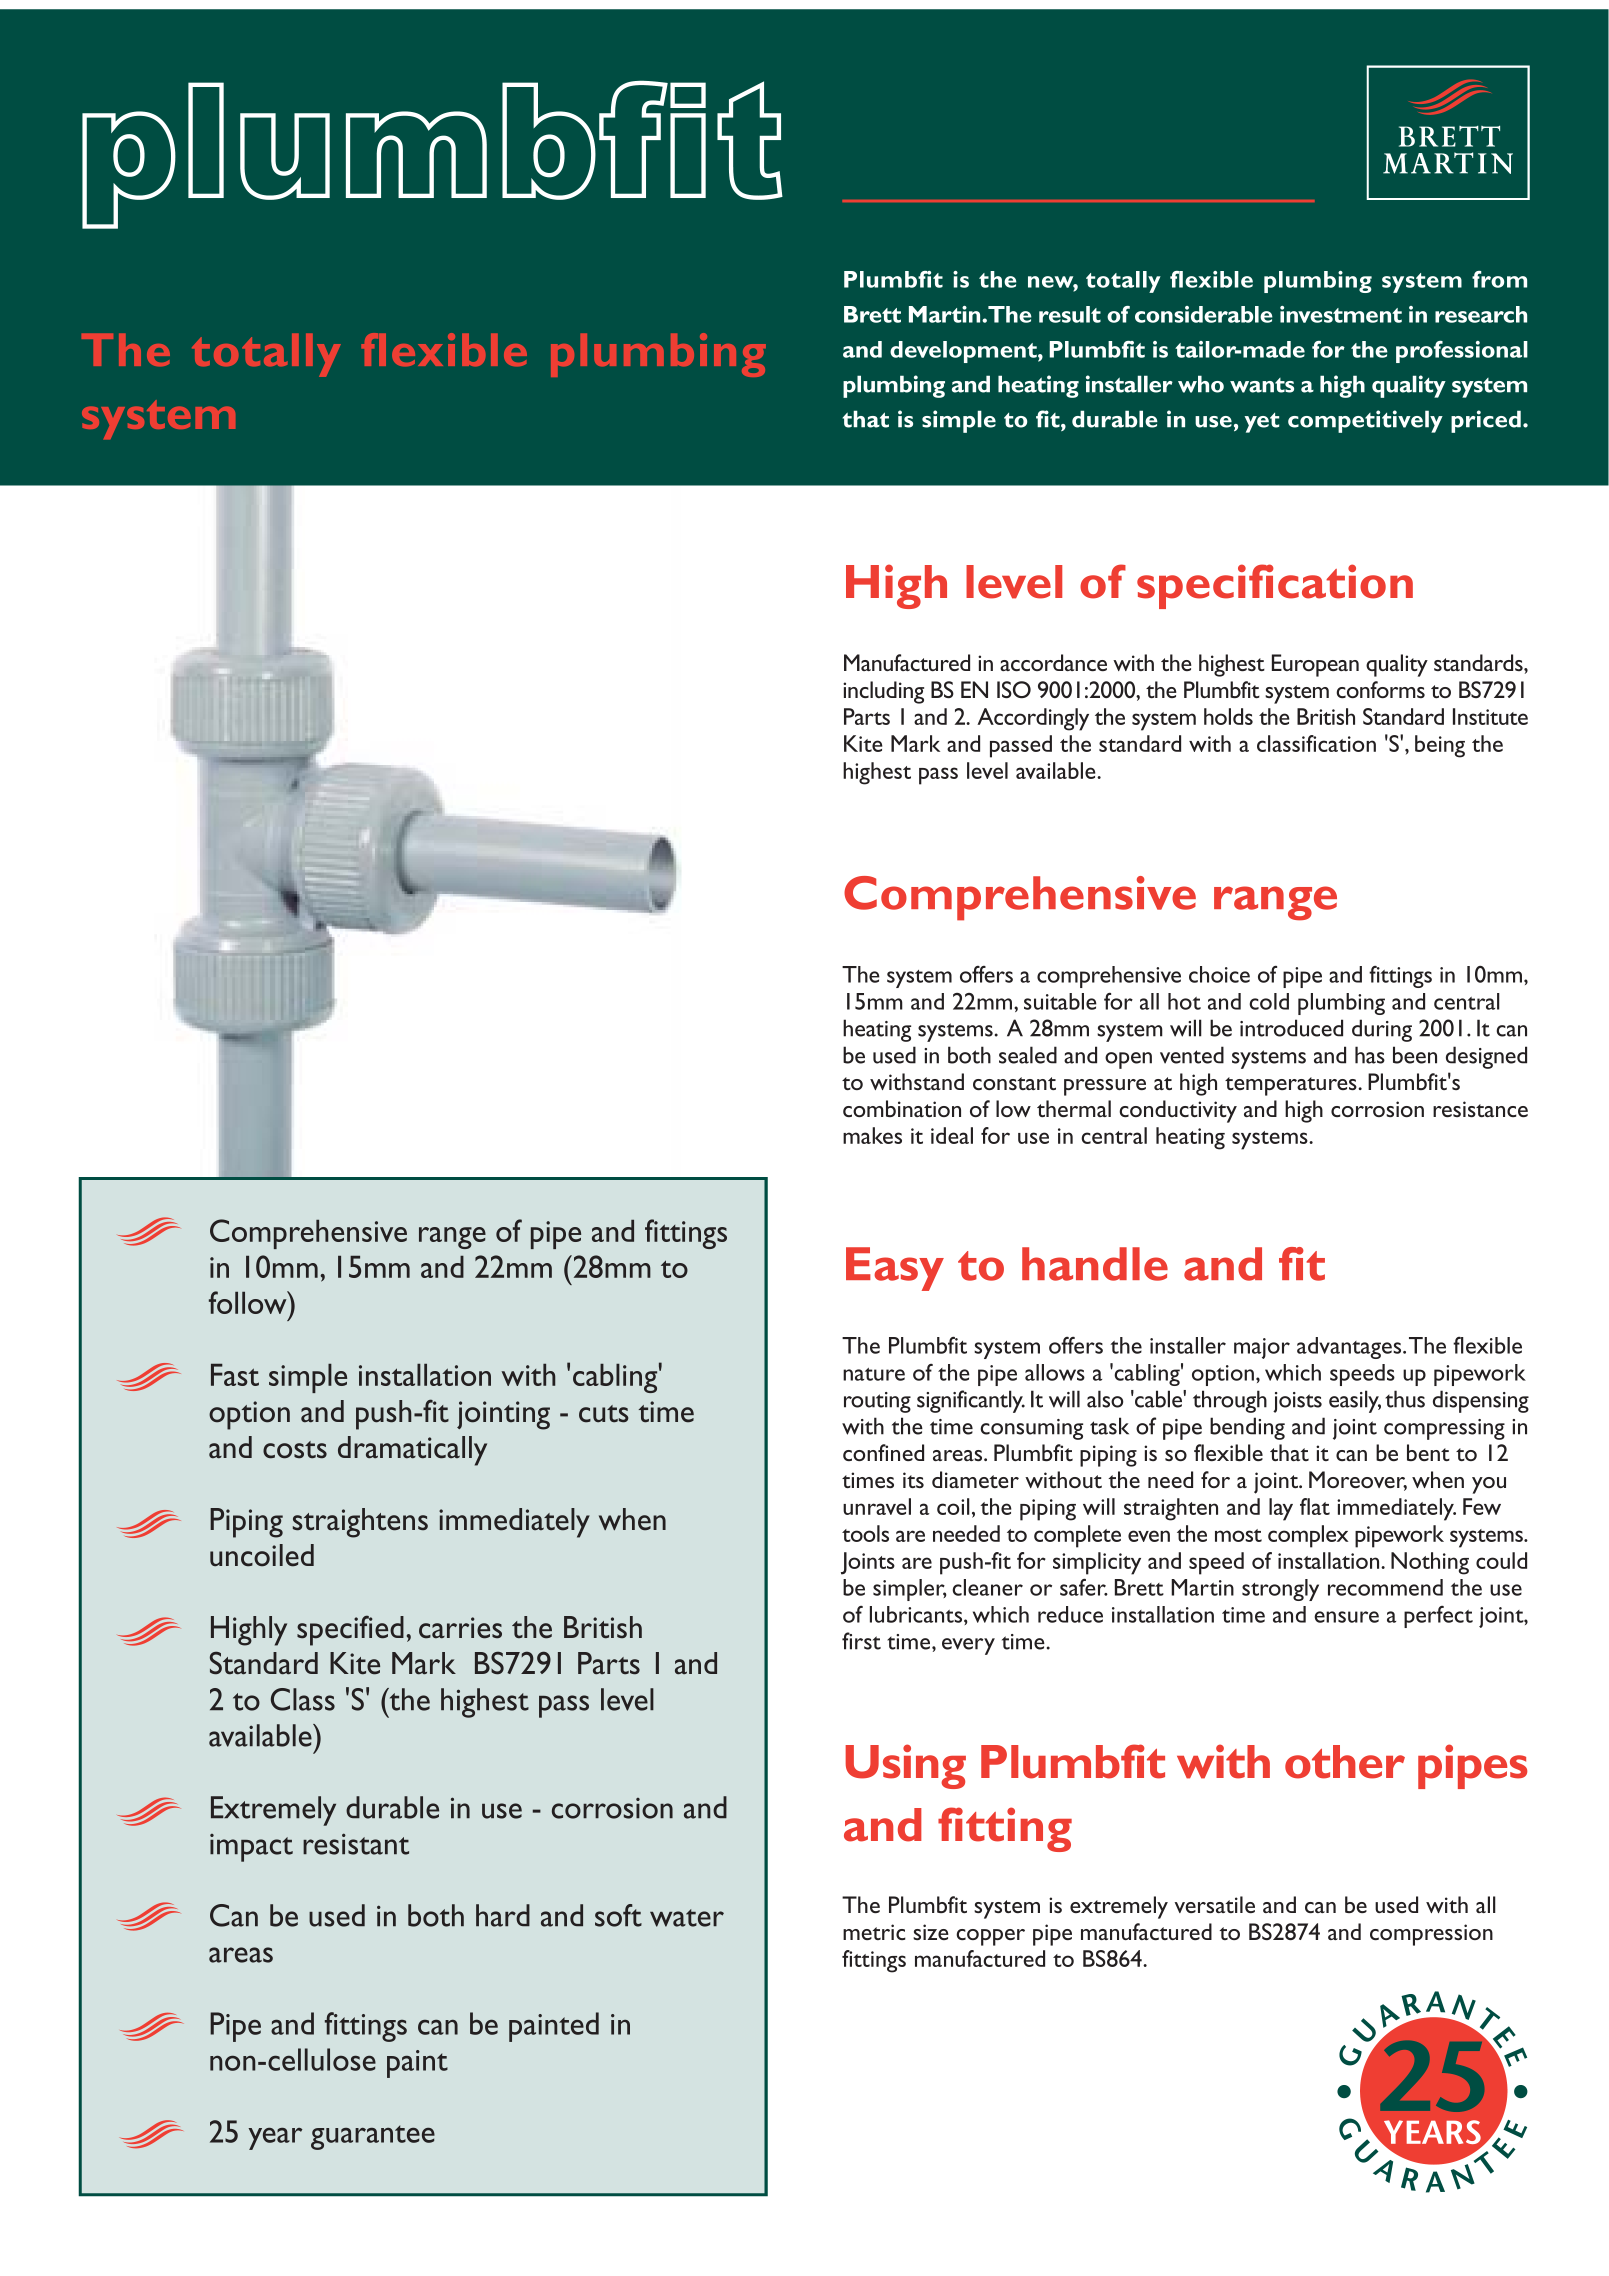 The height and width of the document is (2276, 1609). Describe the element at coordinates (373, 2137) in the document. I see `guarantee` at that location.
